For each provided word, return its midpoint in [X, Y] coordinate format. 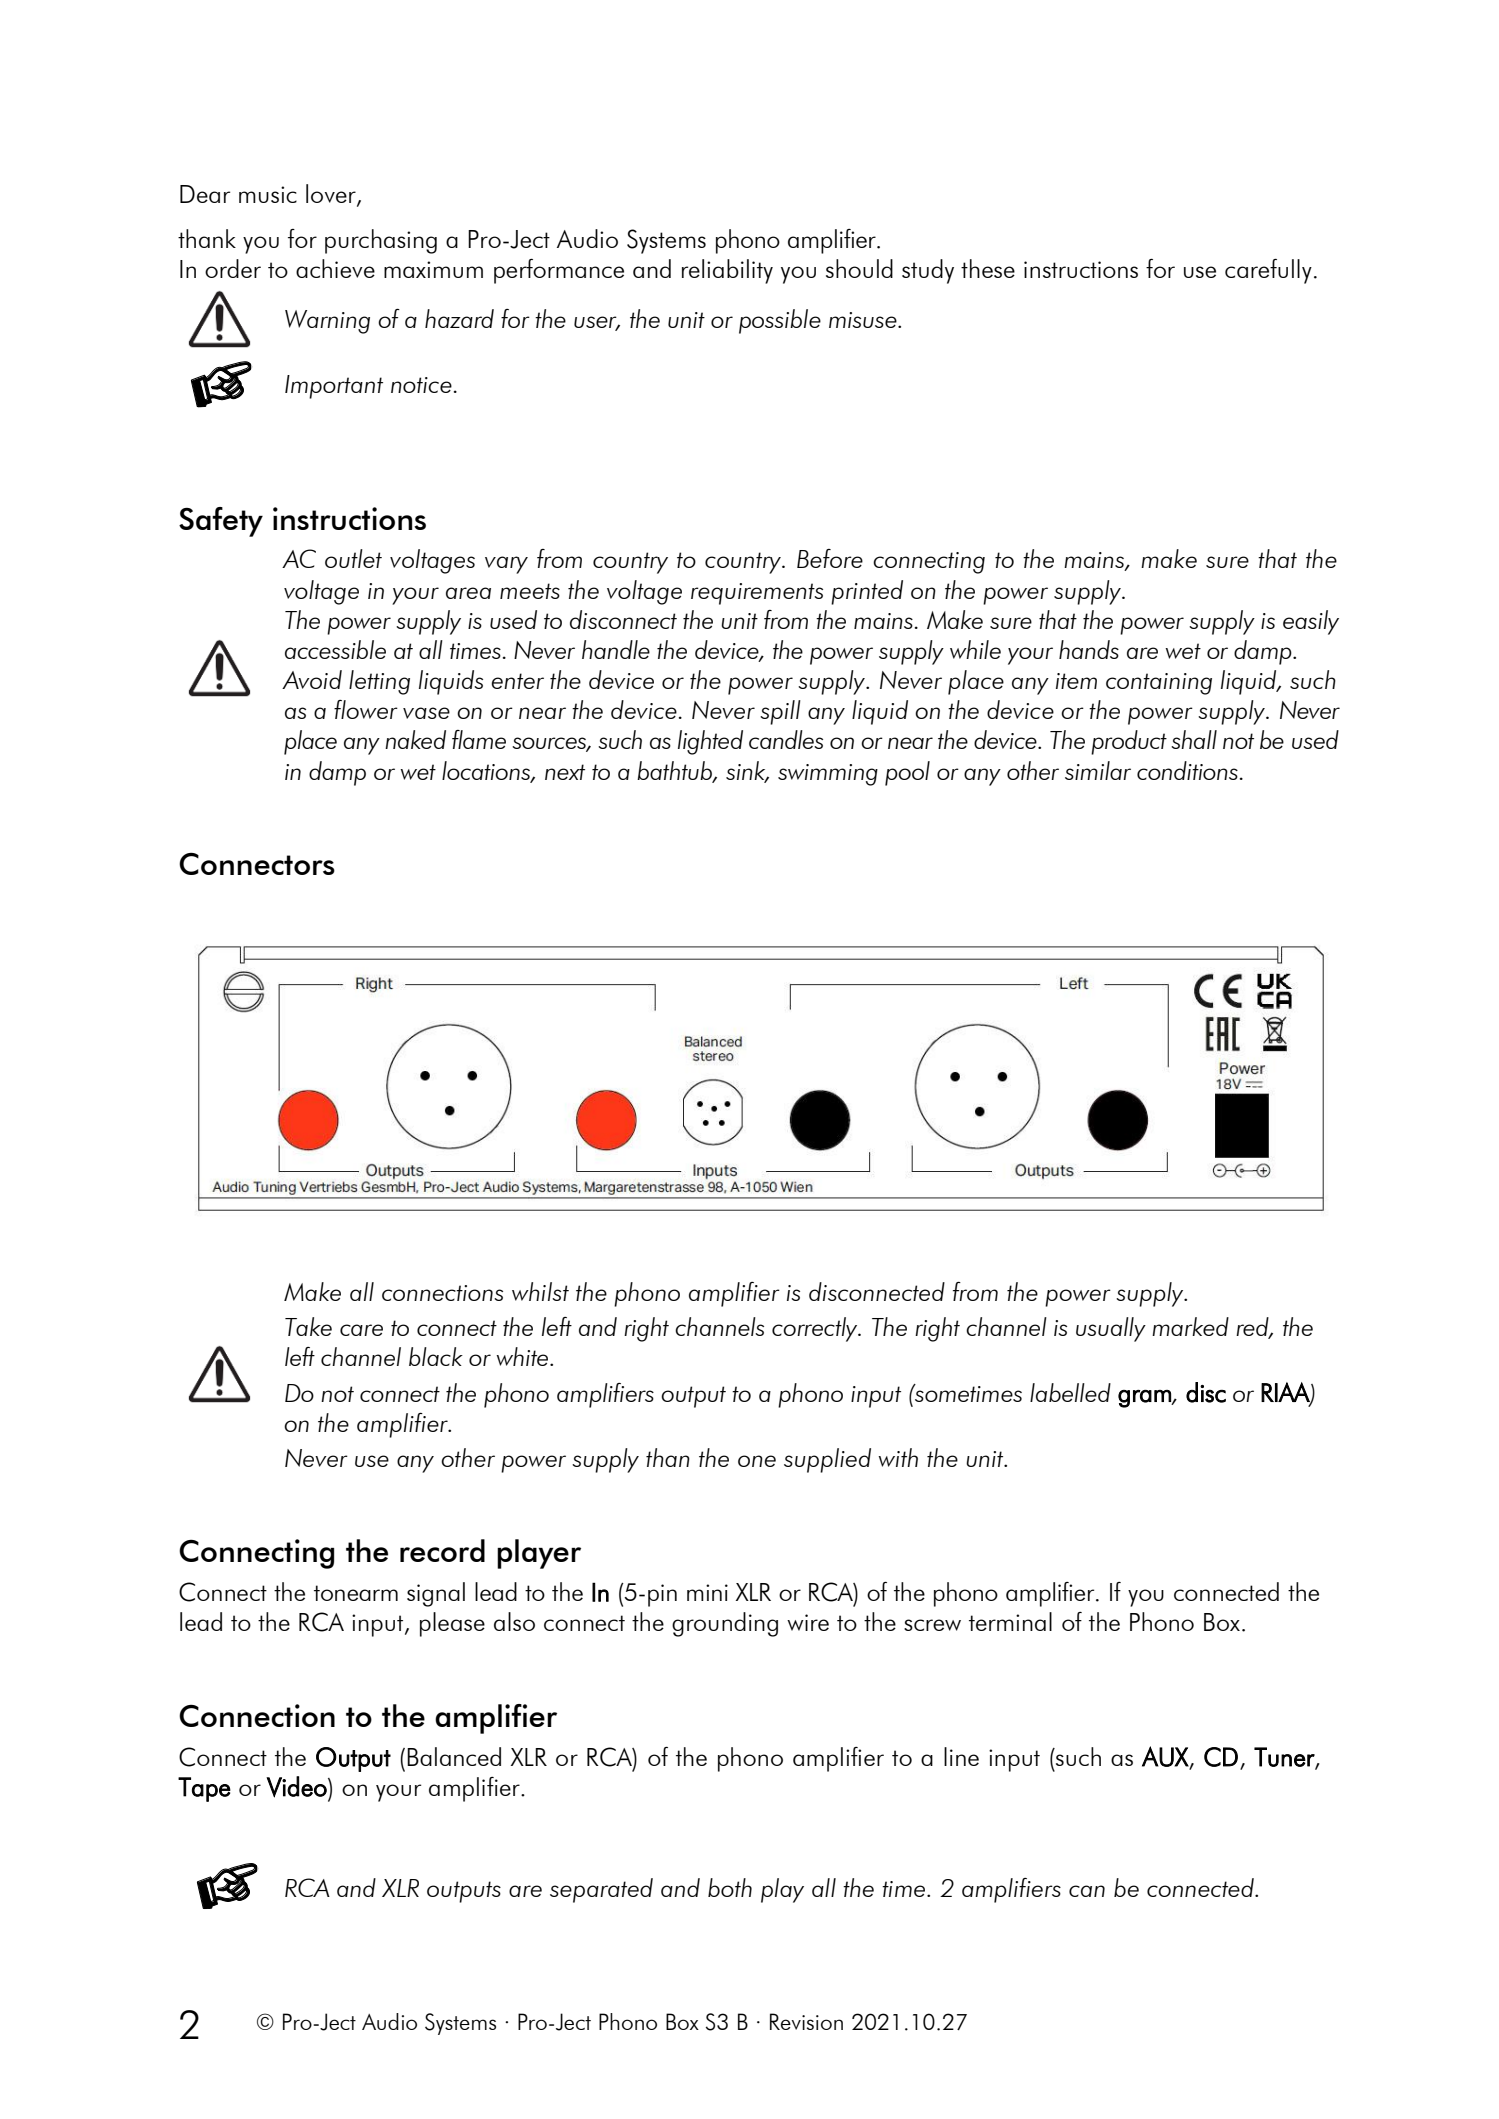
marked [1190, 1326]
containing [1159, 684]
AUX [1166, 1757]
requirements [757, 594]
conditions [1187, 770]
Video [297, 1787]
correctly [816, 1329]
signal [436, 1594]
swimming [828, 775]
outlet [353, 558]
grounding [725, 1624]
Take [308, 1326]
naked [415, 739]
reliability [727, 271]
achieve [335, 268]
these [988, 268]
